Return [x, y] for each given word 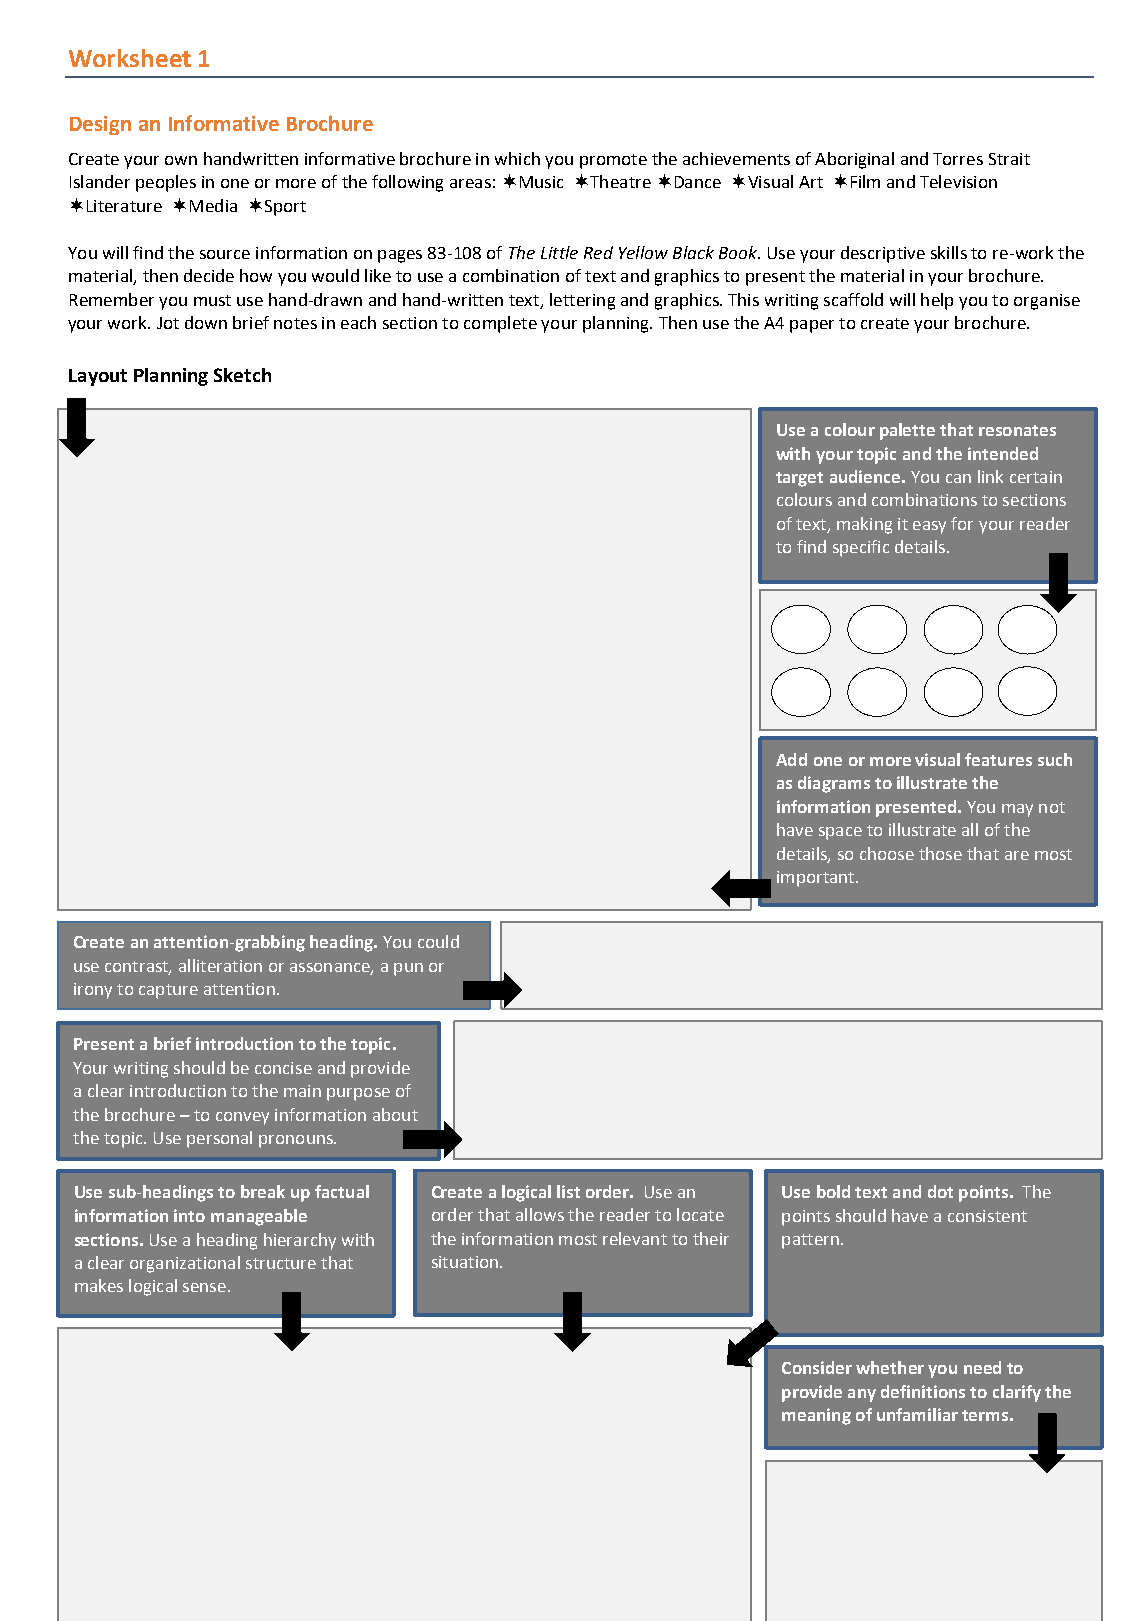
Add [791, 759]
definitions [923, 1391]
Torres [958, 159]
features [998, 759]
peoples [166, 183]
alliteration [220, 965]
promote [613, 161]
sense [206, 1287]
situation [465, 1262]
